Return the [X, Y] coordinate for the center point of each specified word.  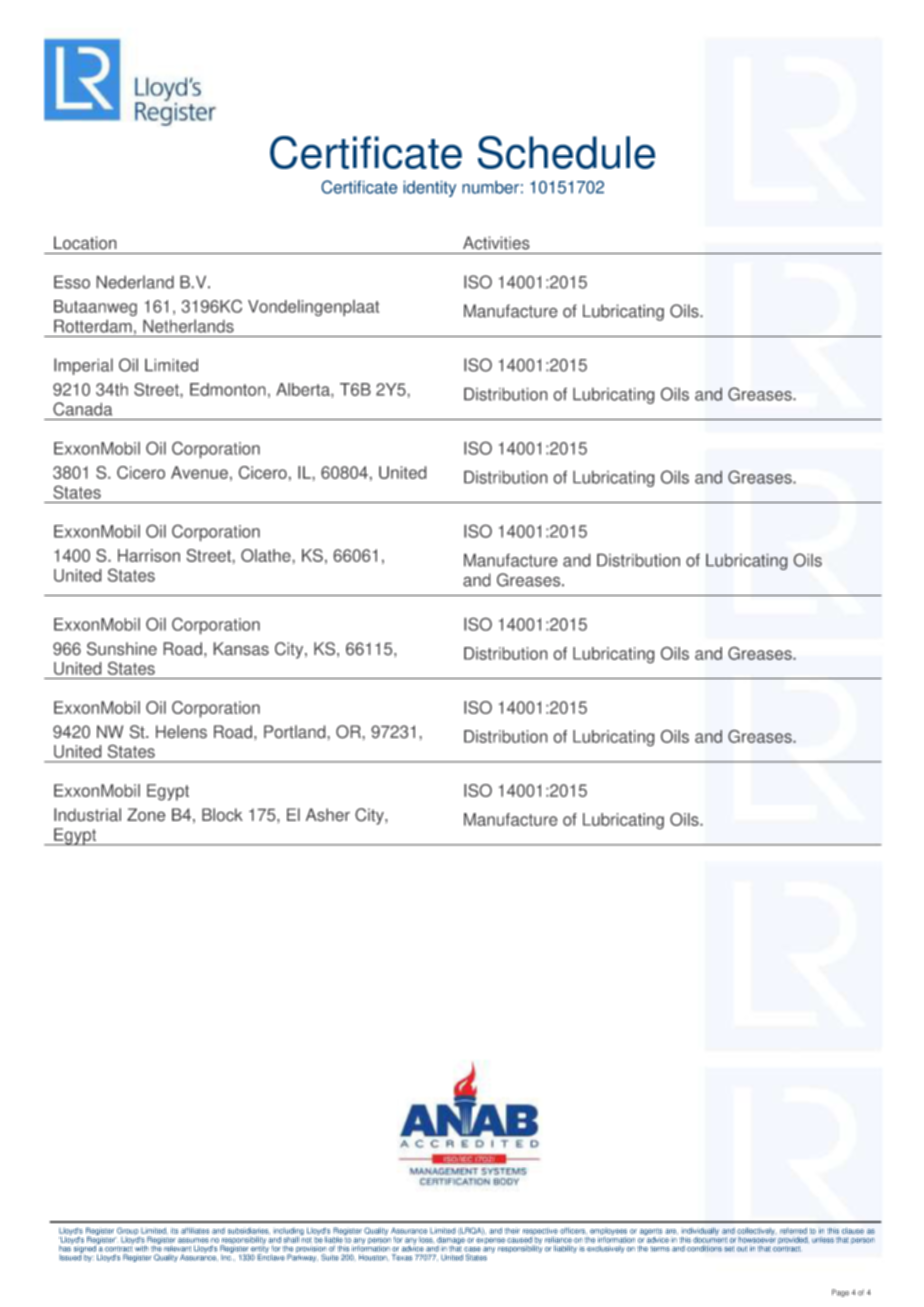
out [742, 1249]
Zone [146, 814]
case [472, 1249]
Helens [181, 731]
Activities [496, 243]
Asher [328, 814]
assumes [193, 1240]
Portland [294, 731]
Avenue [199, 472]
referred [793, 1231]
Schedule [566, 152]
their [512, 1231]
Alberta [304, 389]
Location [85, 243]
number [490, 187]
